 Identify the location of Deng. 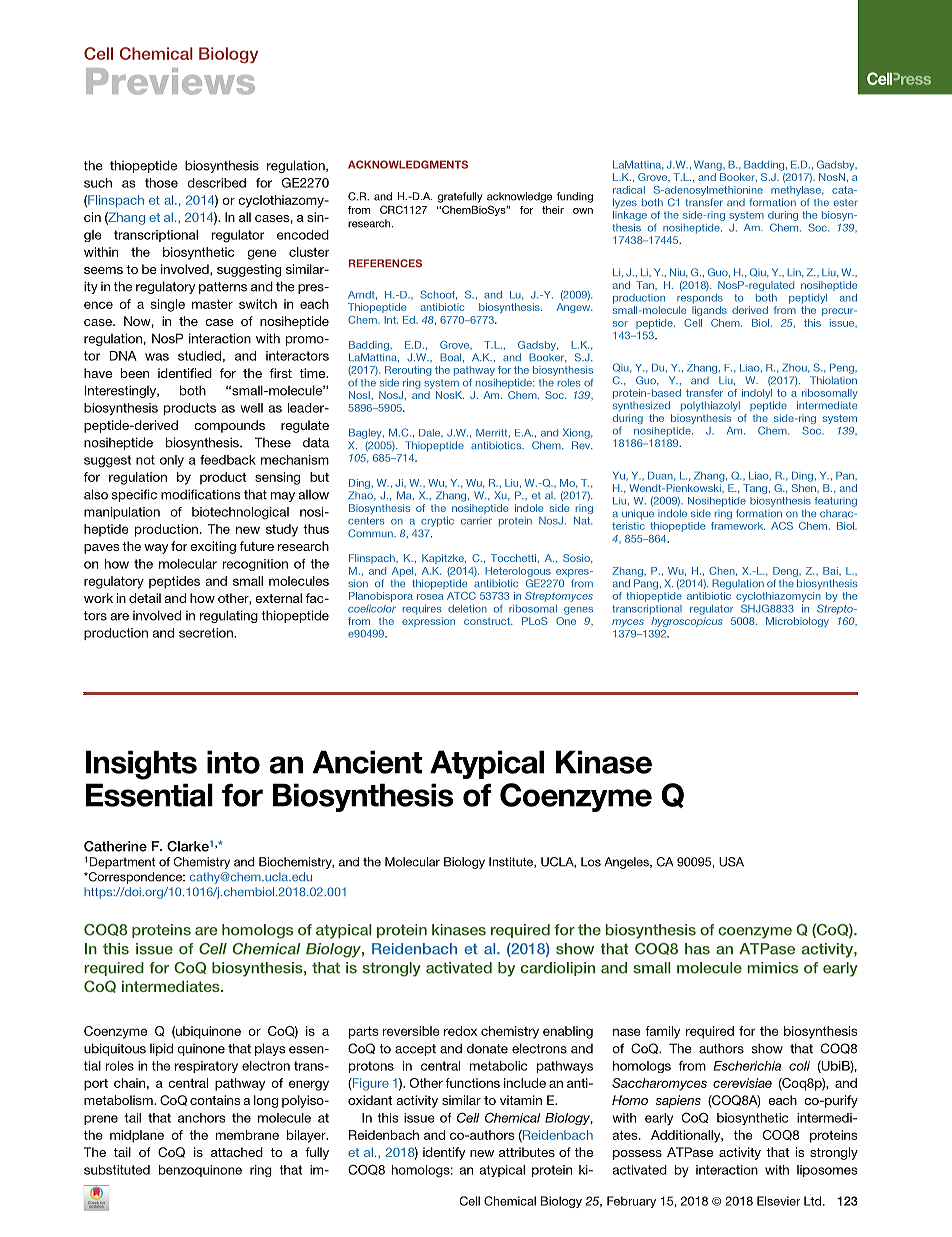
(786, 572).
